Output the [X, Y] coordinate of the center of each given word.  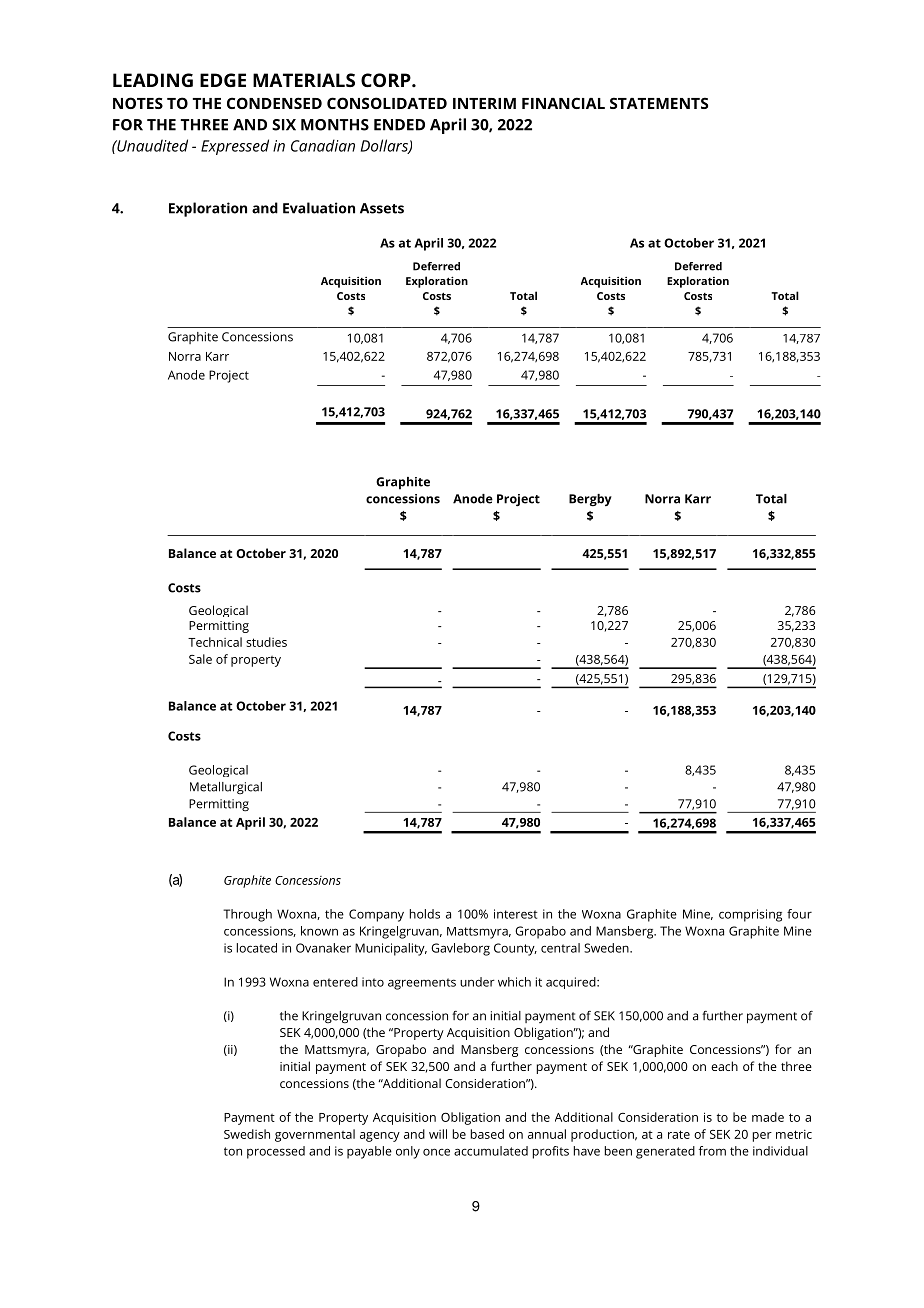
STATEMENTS [659, 103]
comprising [750, 915]
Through [247, 915]
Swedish [247, 1134]
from [712, 1151]
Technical [215, 642]
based [487, 1134]
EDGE [223, 80]
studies [266, 642]
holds [425, 914]
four [799, 914]
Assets [382, 208]
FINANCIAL [563, 103]
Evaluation [319, 208]
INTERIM [484, 103]
